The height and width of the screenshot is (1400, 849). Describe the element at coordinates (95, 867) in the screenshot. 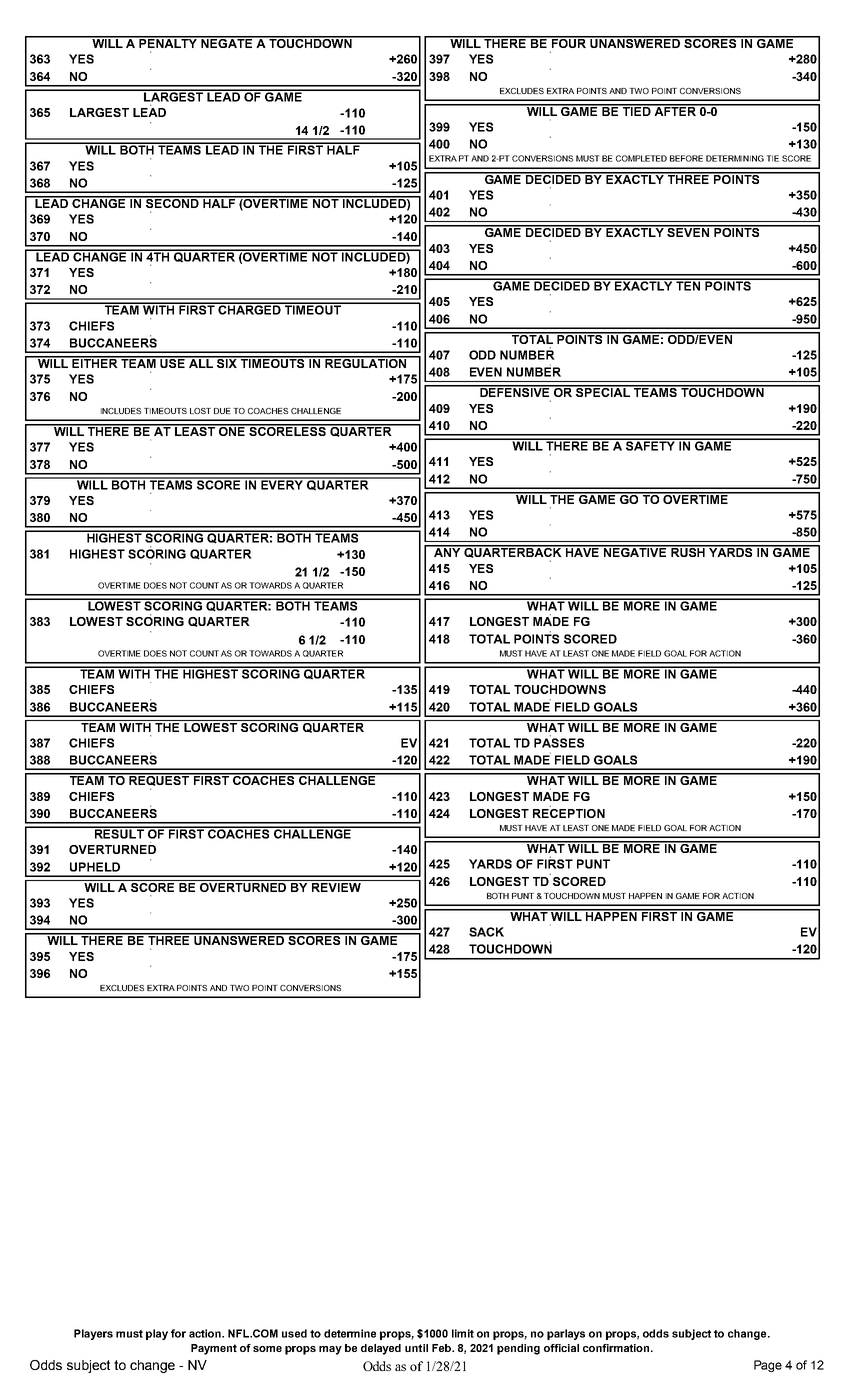

I see `UPHELD` at that location.
